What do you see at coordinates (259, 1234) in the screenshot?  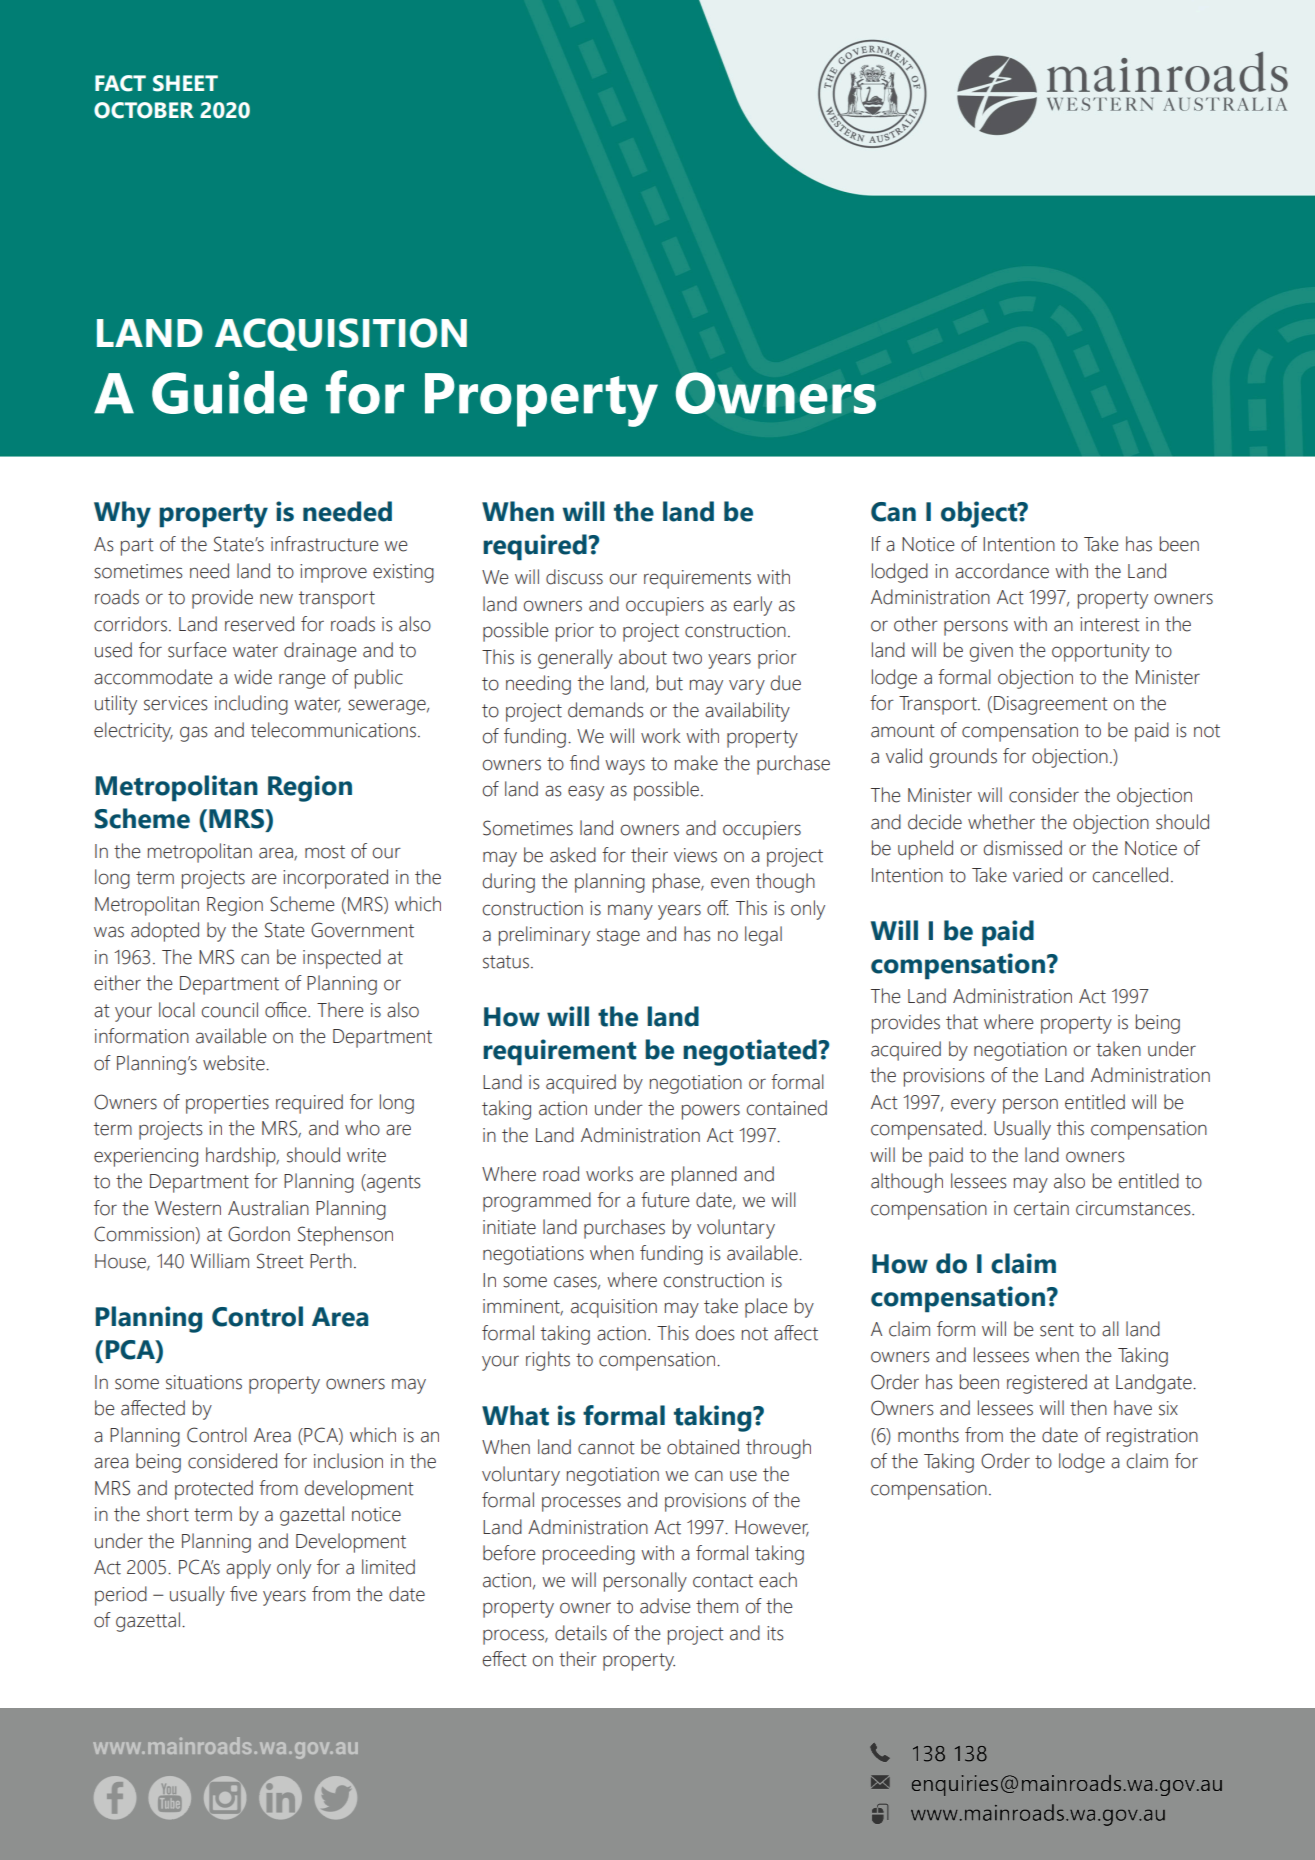 I see `Gordon` at bounding box center [259, 1234].
